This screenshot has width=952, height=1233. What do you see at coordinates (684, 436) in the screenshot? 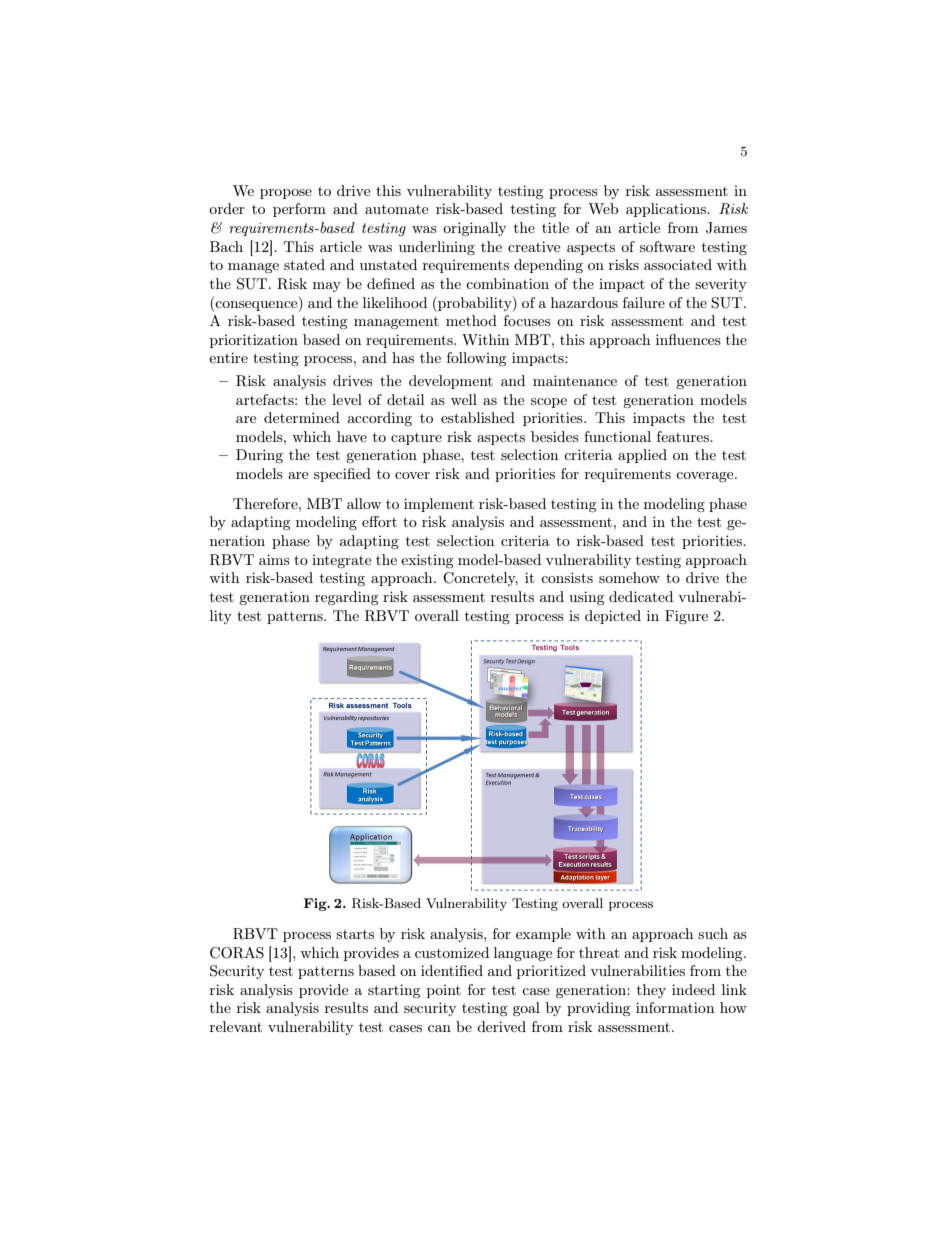
I see `features` at bounding box center [684, 436].
